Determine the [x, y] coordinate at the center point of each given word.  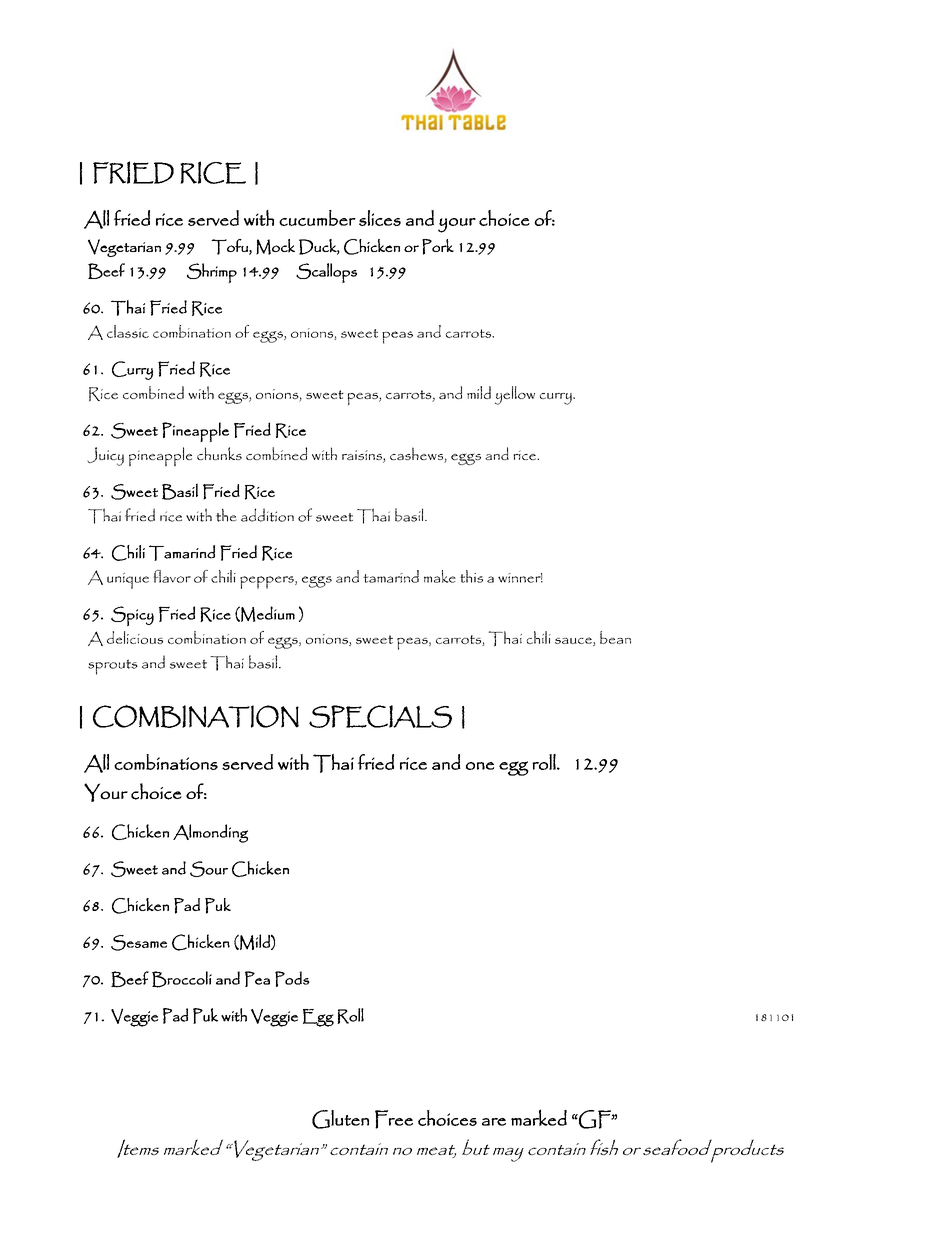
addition [267, 515]
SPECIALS [380, 716]
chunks [219, 453]
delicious [135, 637]
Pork [438, 247]
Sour [209, 869]
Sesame [139, 943]
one [480, 766]
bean [615, 637]
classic [128, 331]
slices [380, 218]
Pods [292, 979]
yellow [515, 395]
